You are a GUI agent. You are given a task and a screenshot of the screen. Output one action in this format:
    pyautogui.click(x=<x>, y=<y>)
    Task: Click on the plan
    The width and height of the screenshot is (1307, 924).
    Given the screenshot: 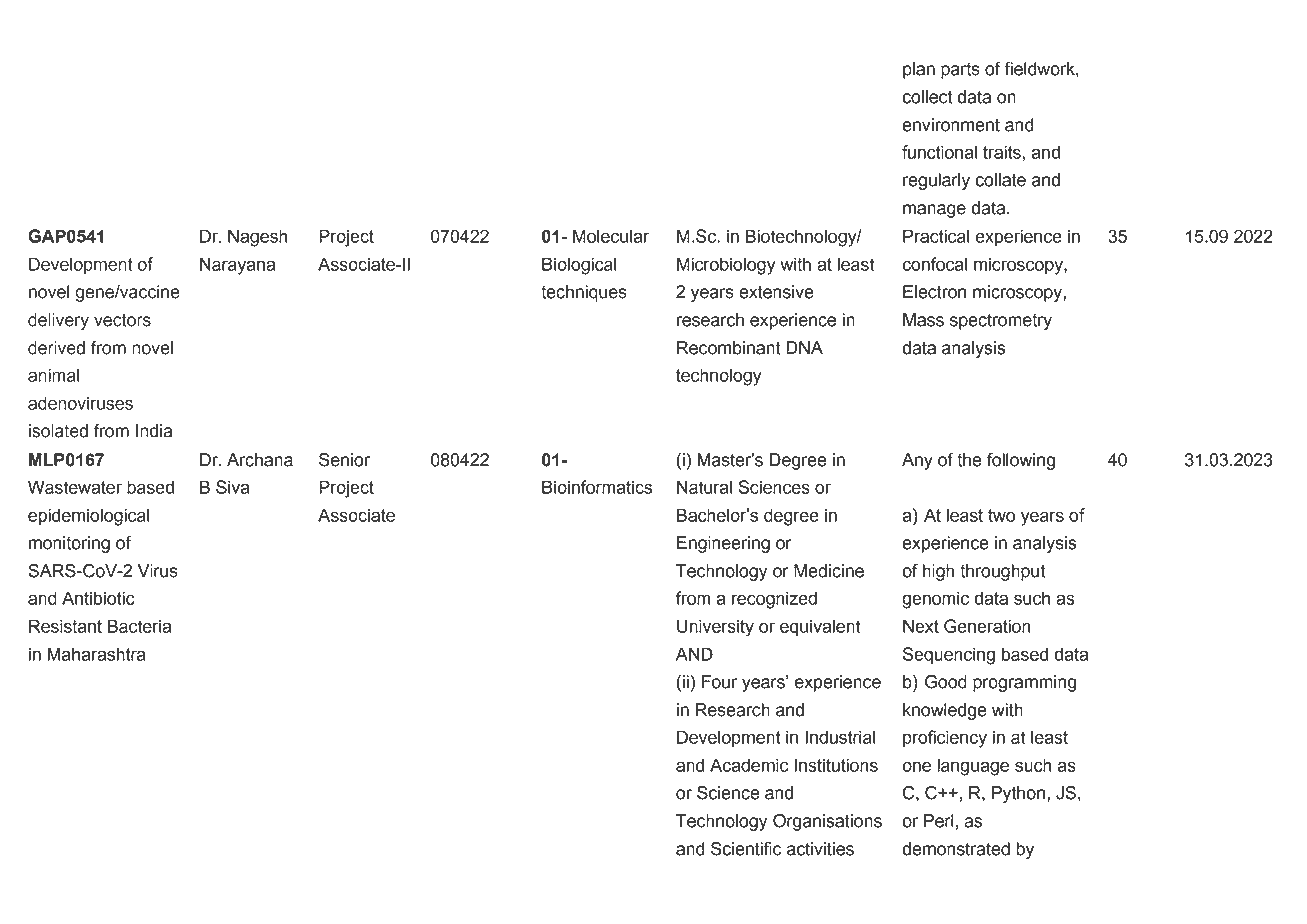 What is the action you would take?
    pyautogui.click(x=919, y=70)
